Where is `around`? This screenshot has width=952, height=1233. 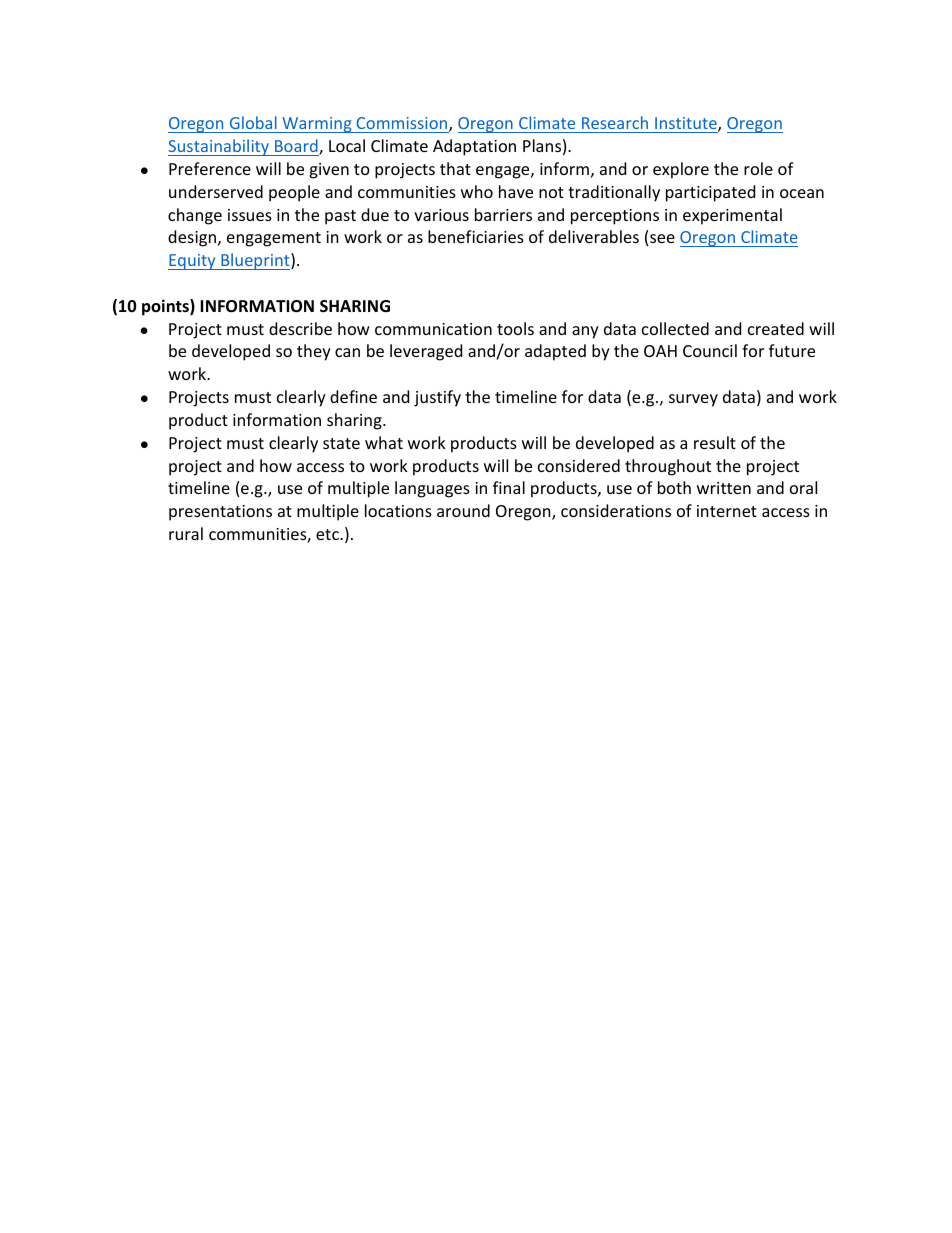 around is located at coordinates (463, 510).
